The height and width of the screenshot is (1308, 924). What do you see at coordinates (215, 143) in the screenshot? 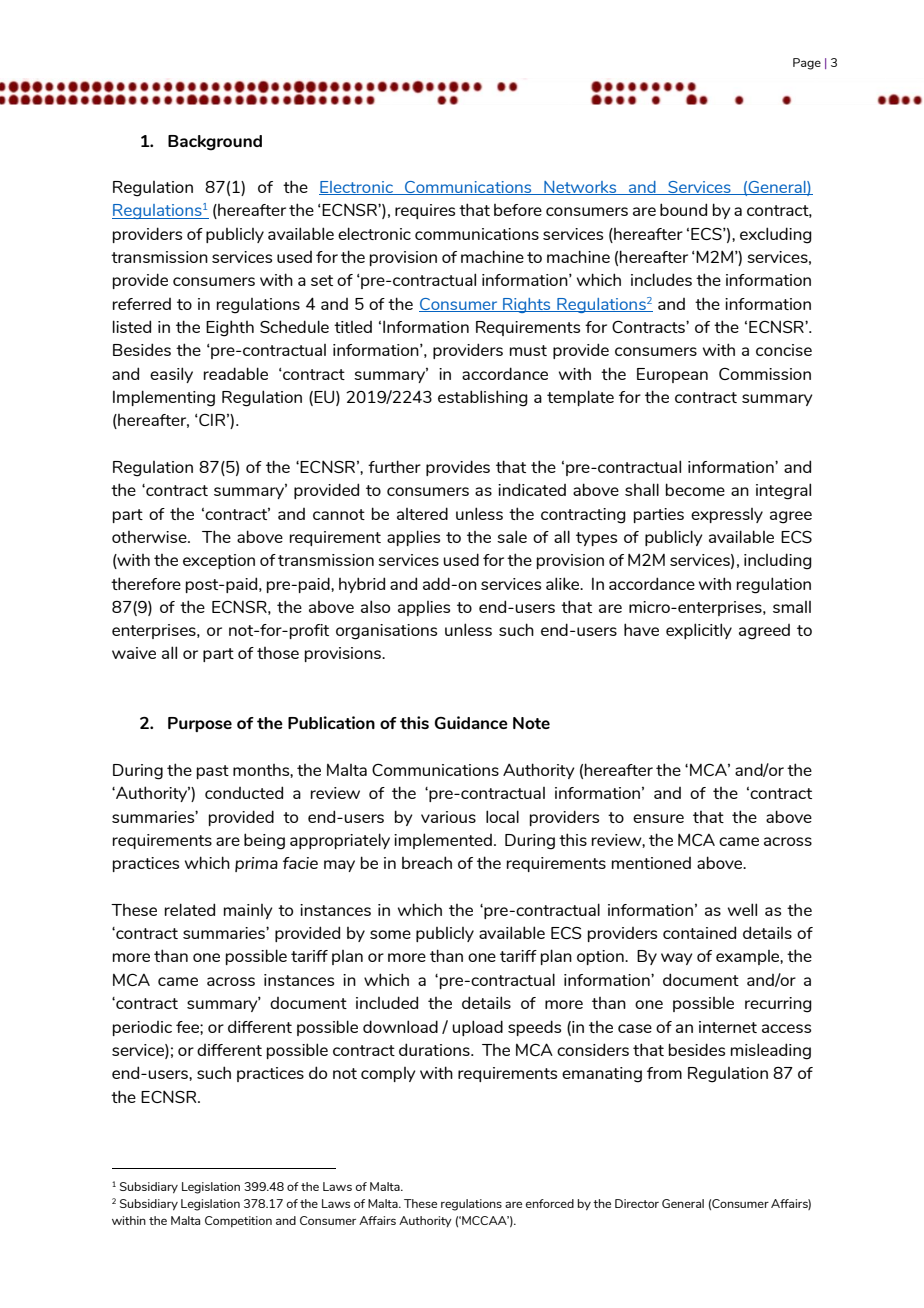
I see `Background` at bounding box center [215, 143].
